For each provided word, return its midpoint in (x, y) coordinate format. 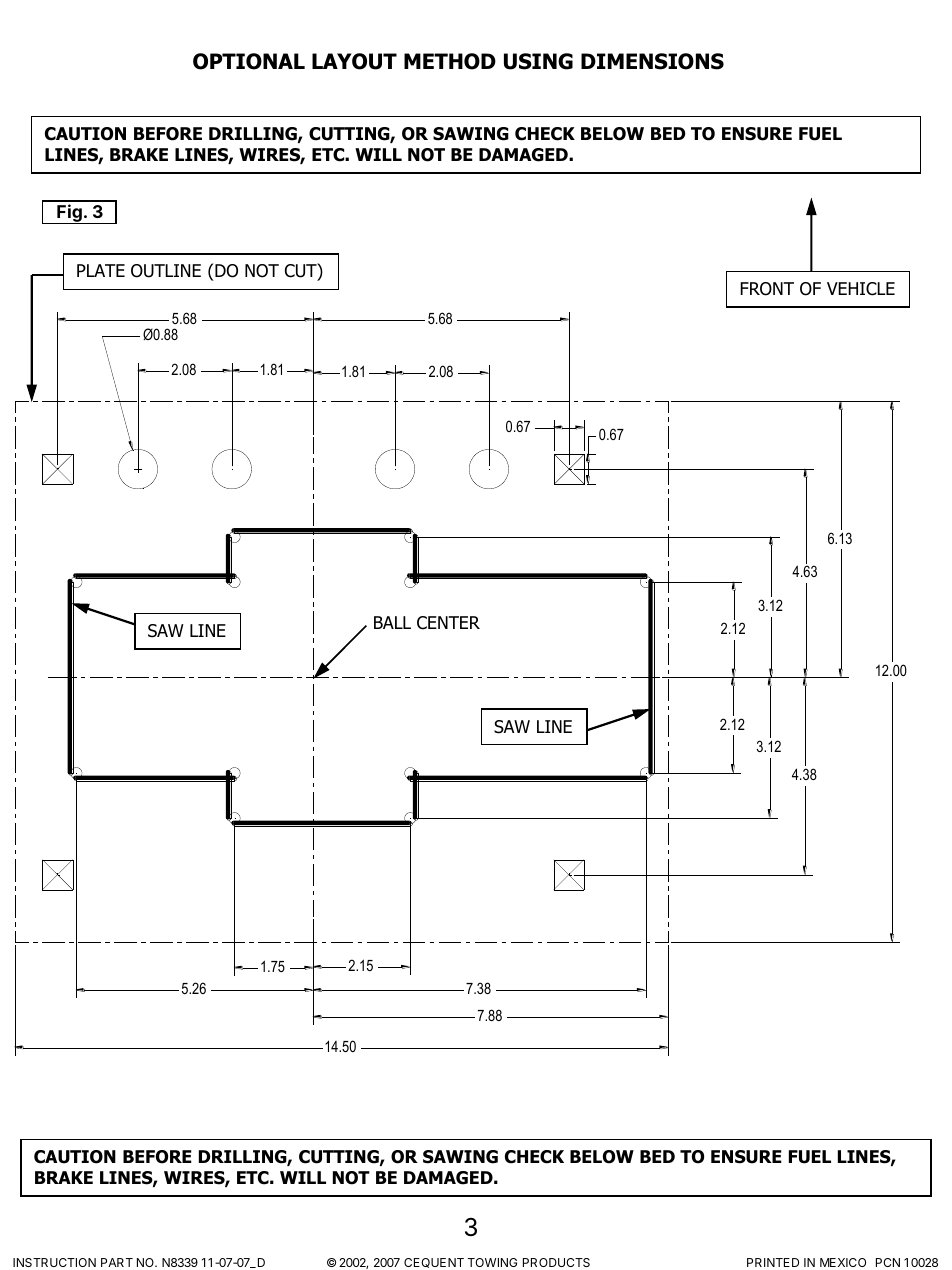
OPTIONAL (249, 61)
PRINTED (773, 1262)
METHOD (450, 61)
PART (117, 1262)
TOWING (492, 1262)
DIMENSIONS (652, 61)
